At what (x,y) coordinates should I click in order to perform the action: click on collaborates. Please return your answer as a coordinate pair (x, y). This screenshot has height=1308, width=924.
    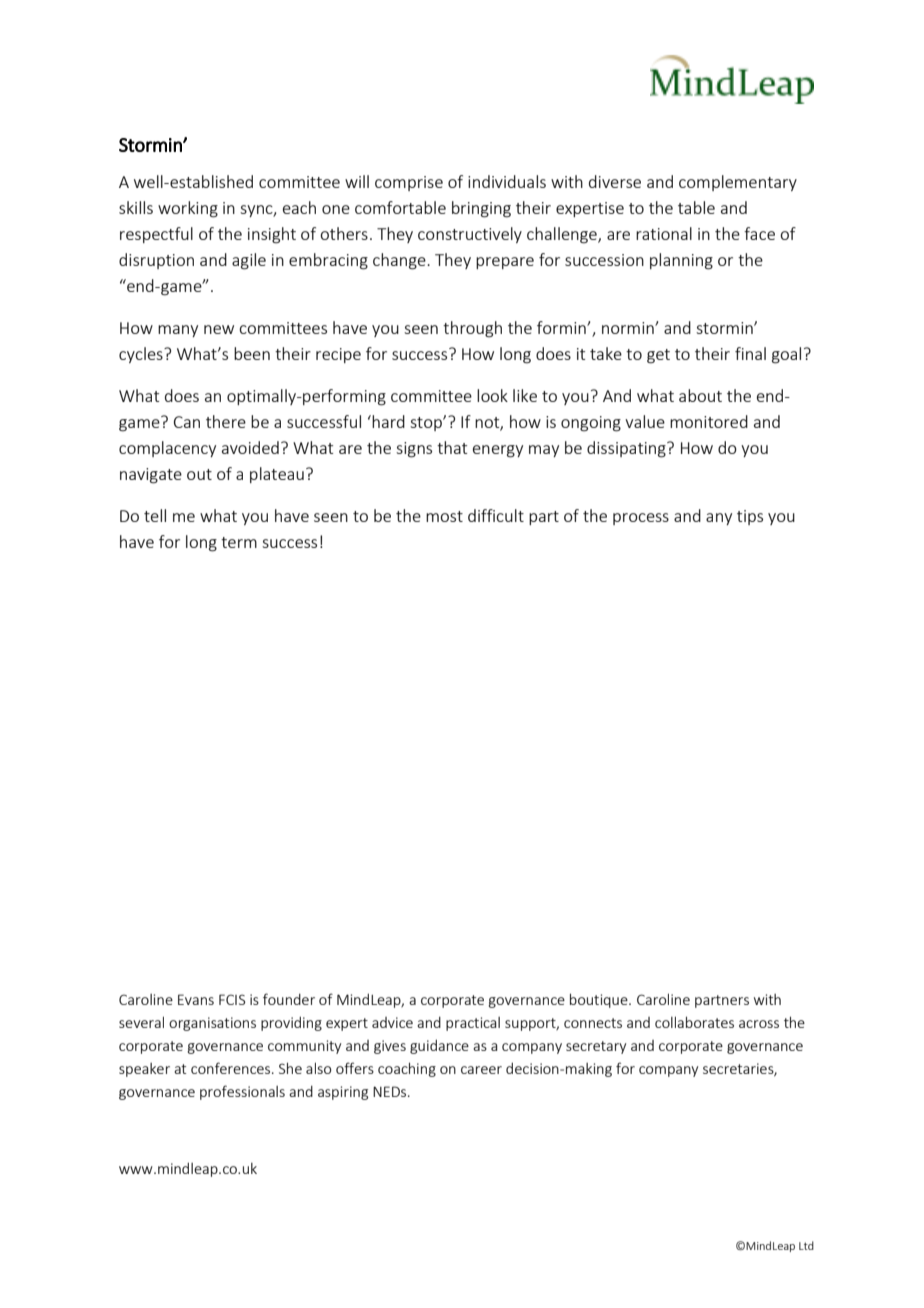
    Looking at the image, I should click on (694, 1022).
